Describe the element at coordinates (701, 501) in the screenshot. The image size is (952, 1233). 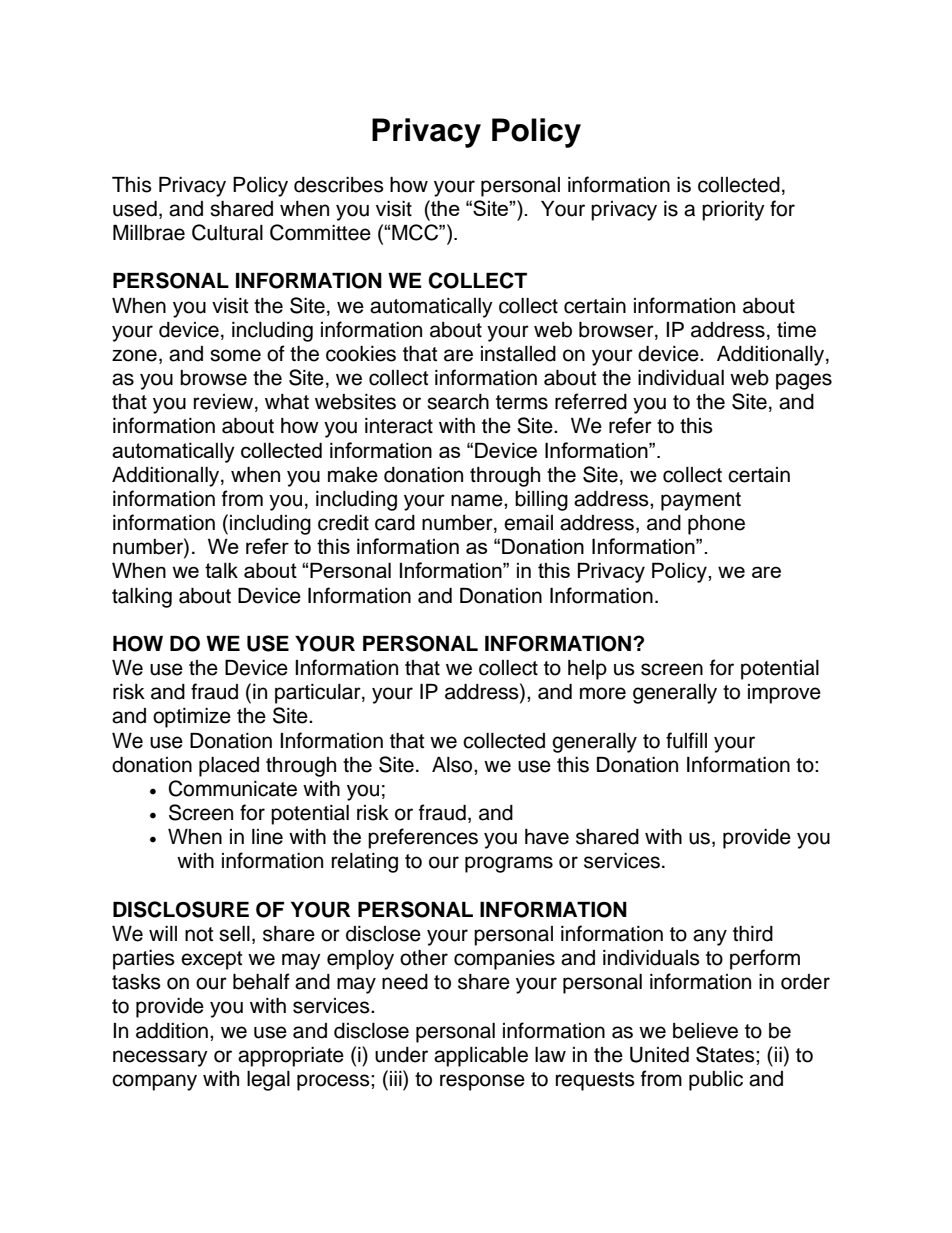
I see `payment` at that location.
